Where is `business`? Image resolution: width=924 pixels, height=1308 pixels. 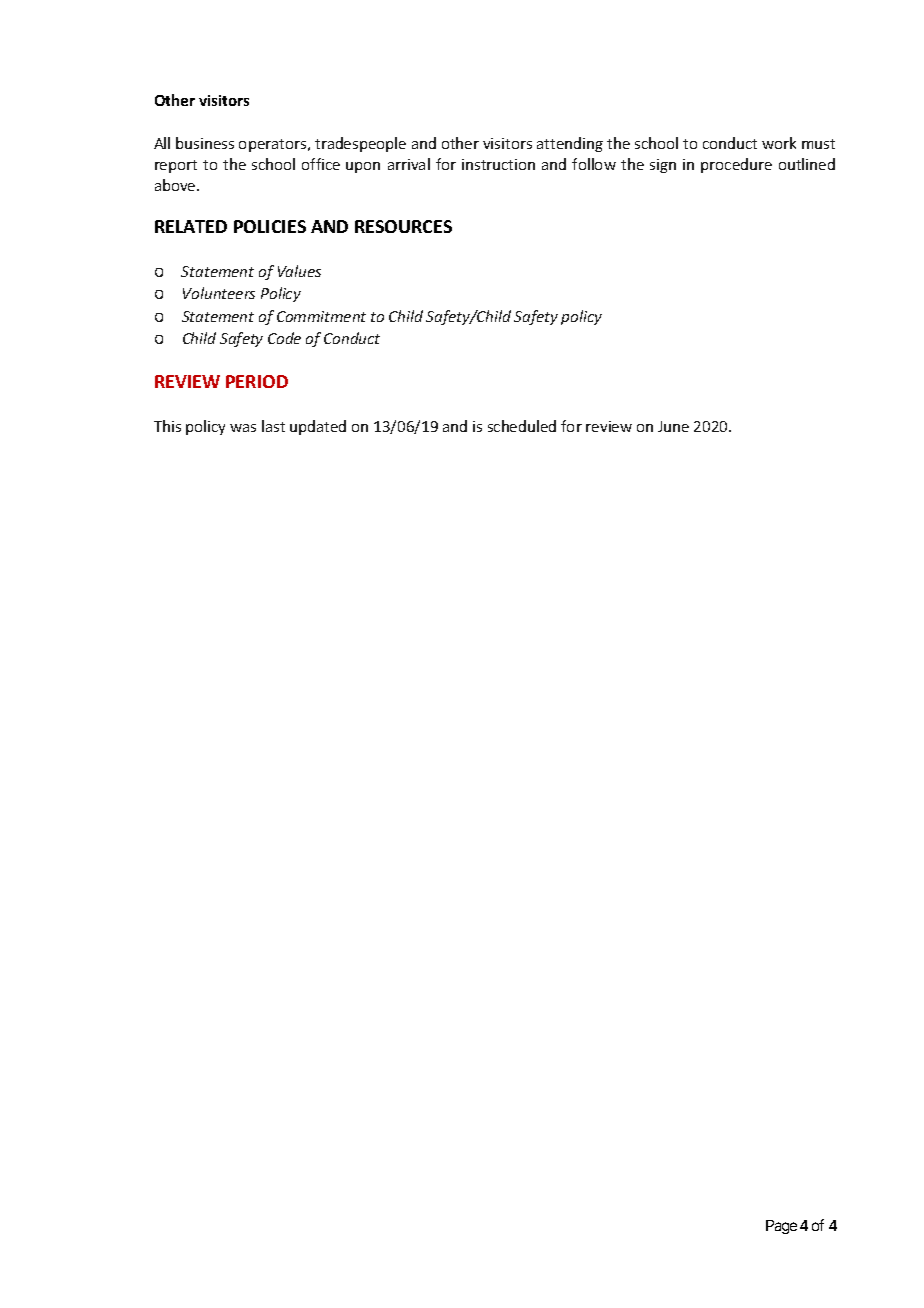
business is located at coordinates (205, 143).
